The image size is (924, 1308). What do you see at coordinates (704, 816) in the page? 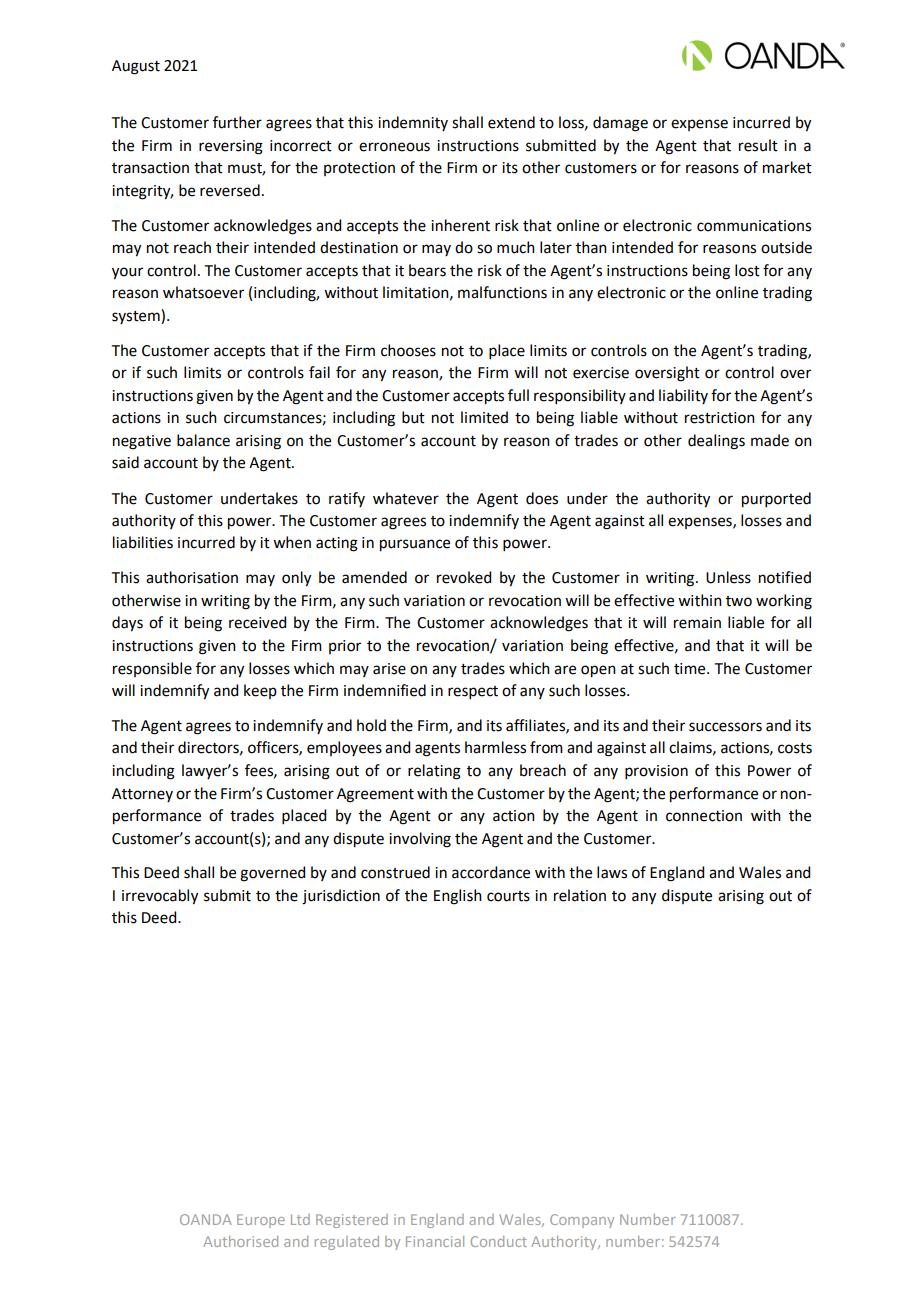
I see `connection` at bounding box center [704, 816].
